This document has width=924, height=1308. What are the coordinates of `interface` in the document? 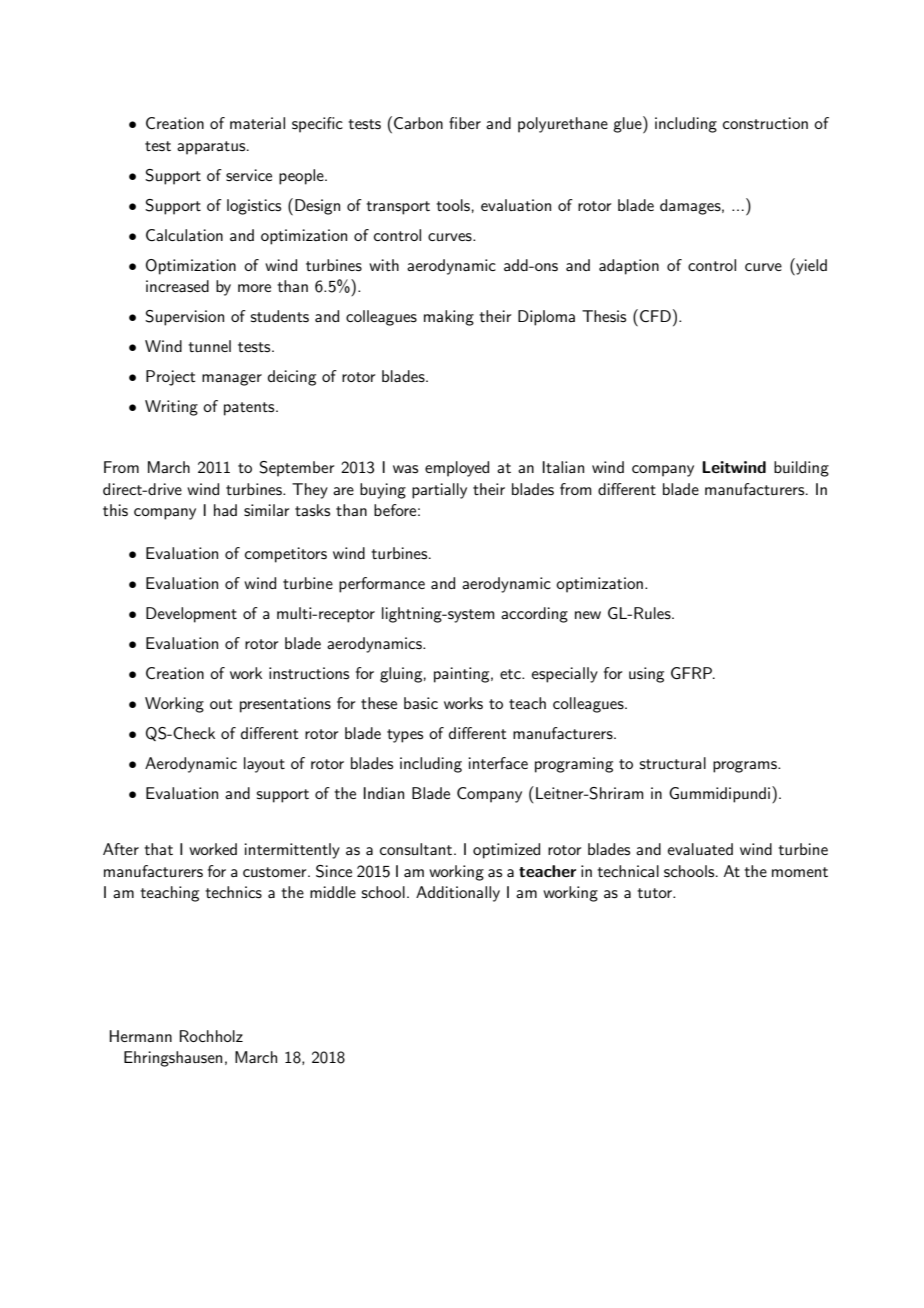 It's located at (498, 763).
